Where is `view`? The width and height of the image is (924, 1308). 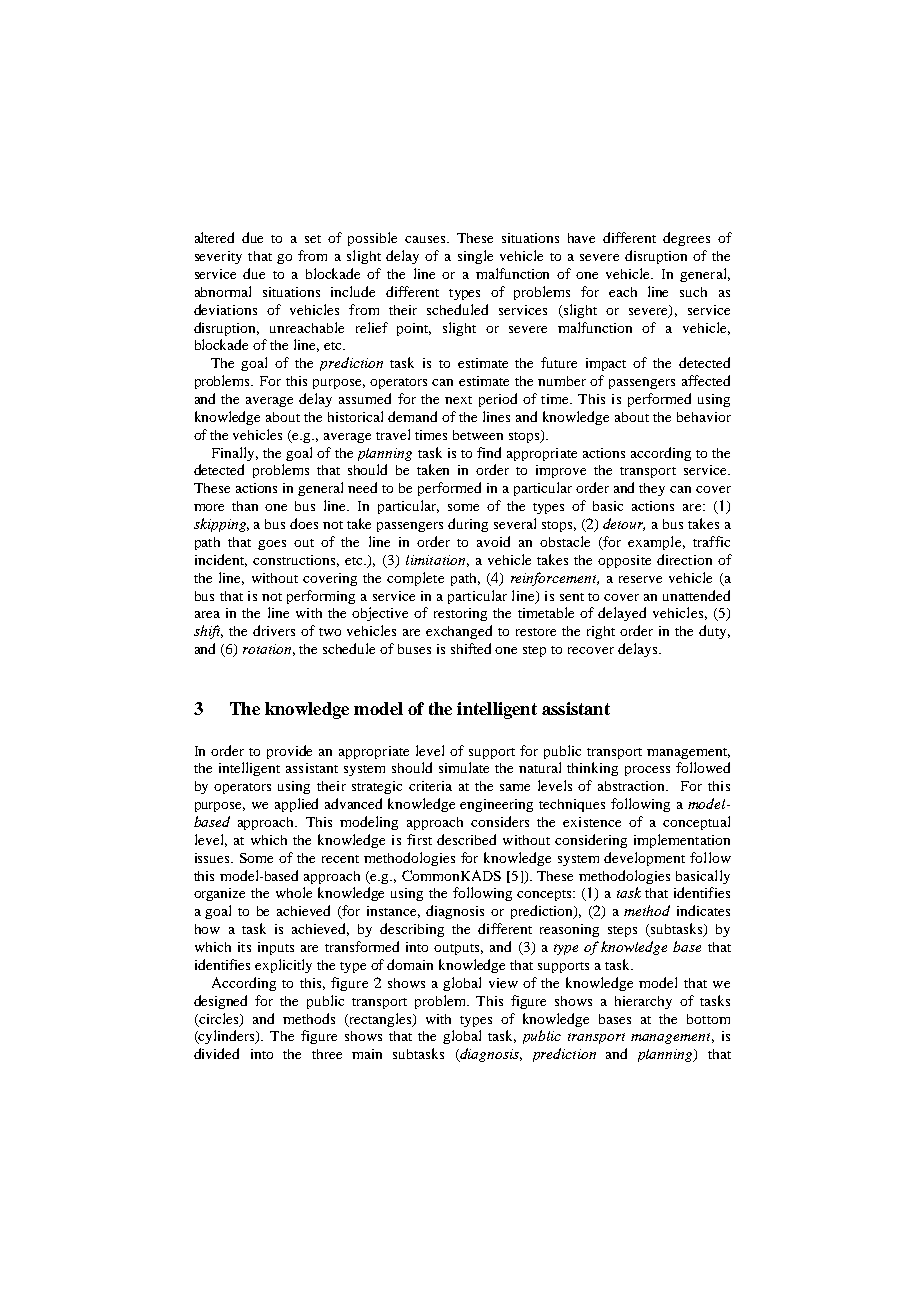
view is located at coordinates (503, 983).
